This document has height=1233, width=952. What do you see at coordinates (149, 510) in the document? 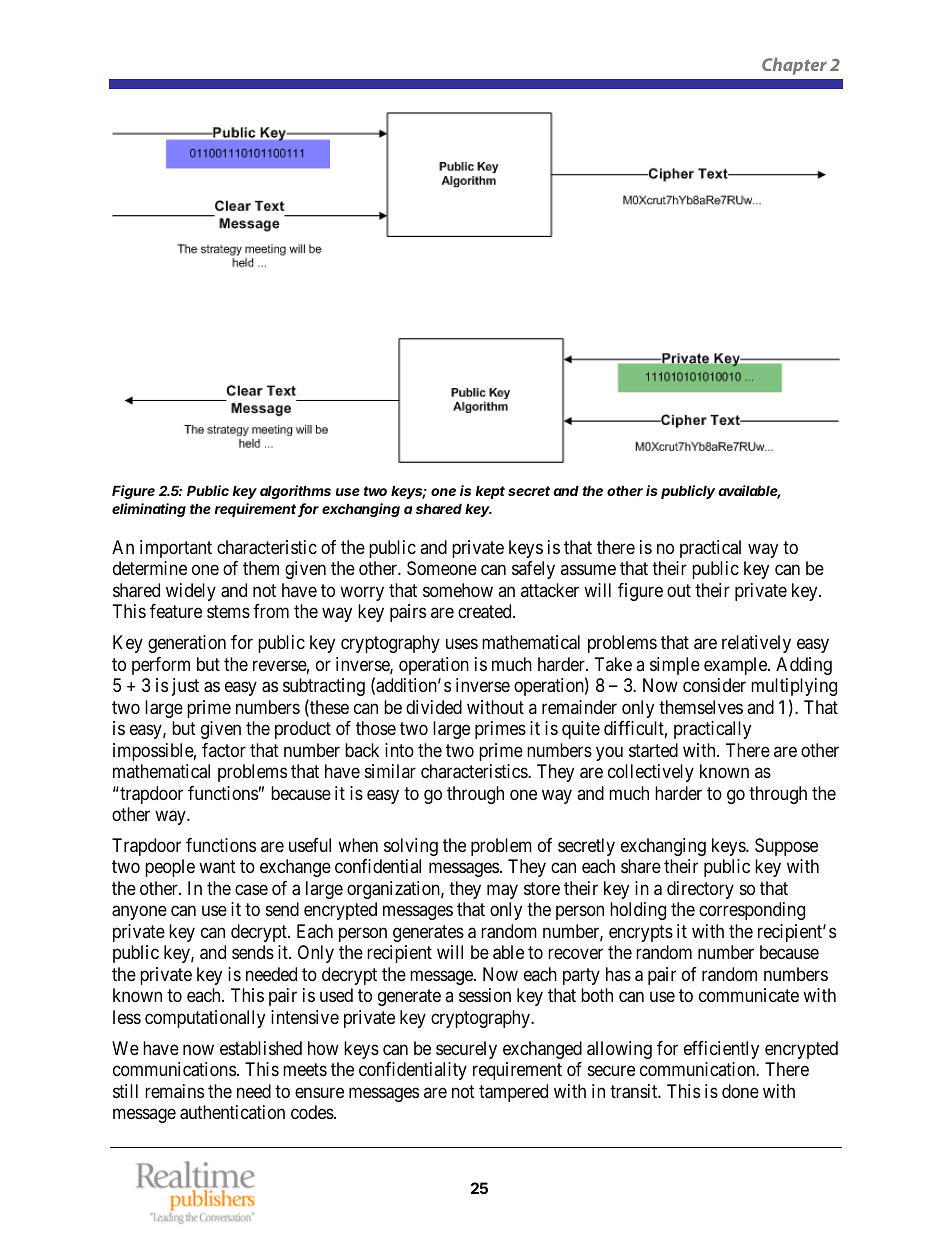
I see `eliminating` at bounding box center [149, 510].
